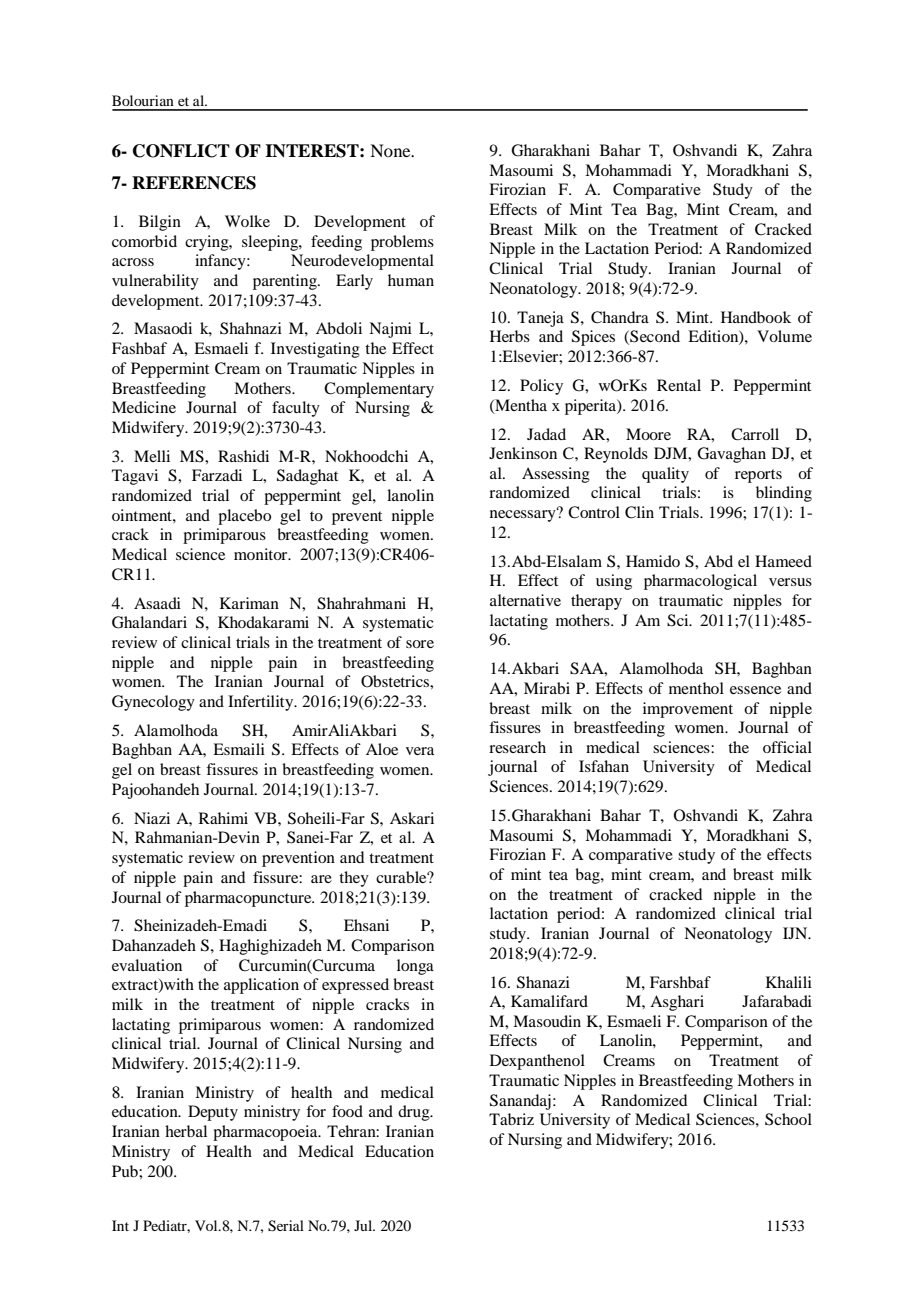 The height and width of the page is (1307, 924). Describe the element at coordinates (524, 515) in the page. I see `necessary` at that location.
